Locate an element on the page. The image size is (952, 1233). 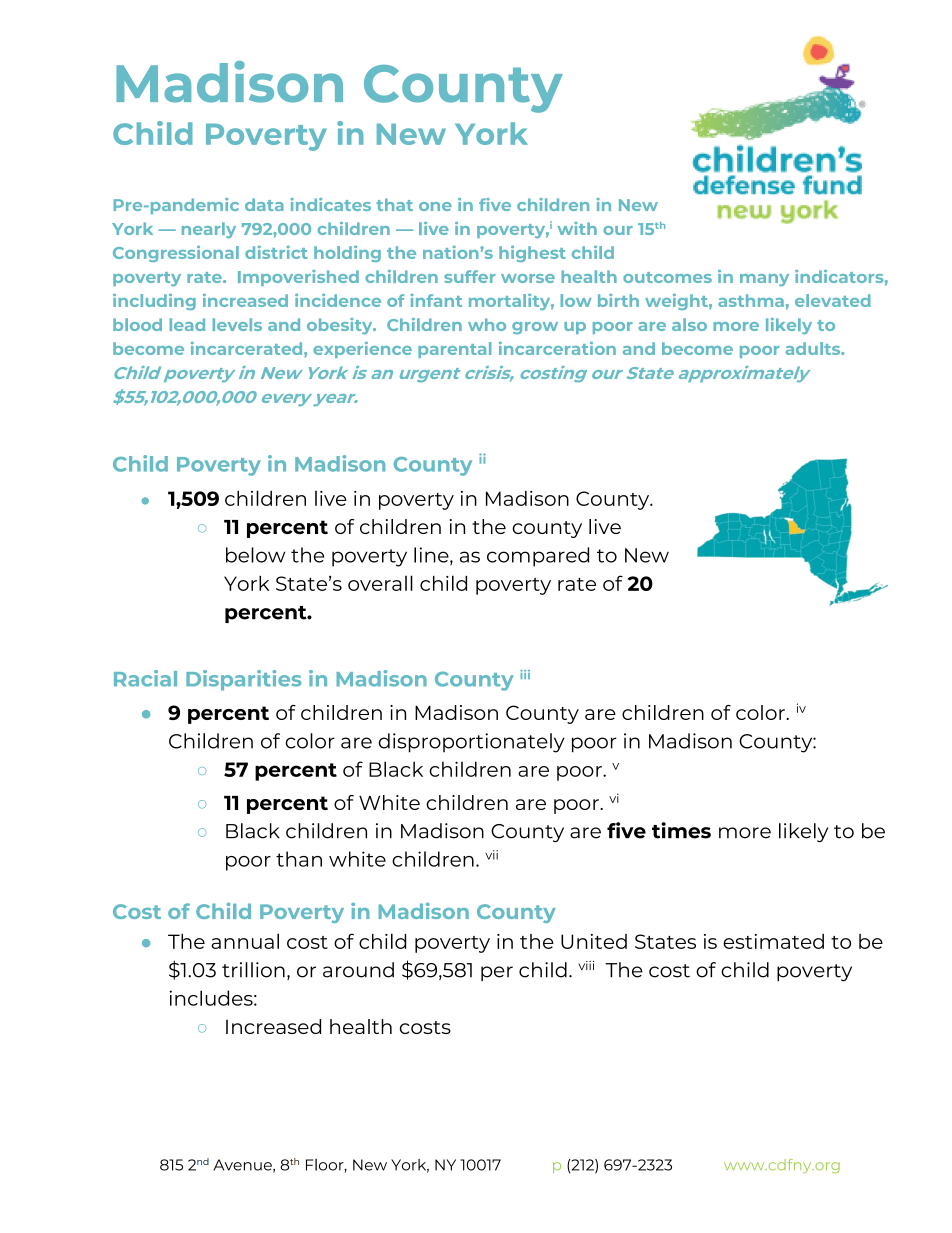
one is located at coordinates (435, 206).
